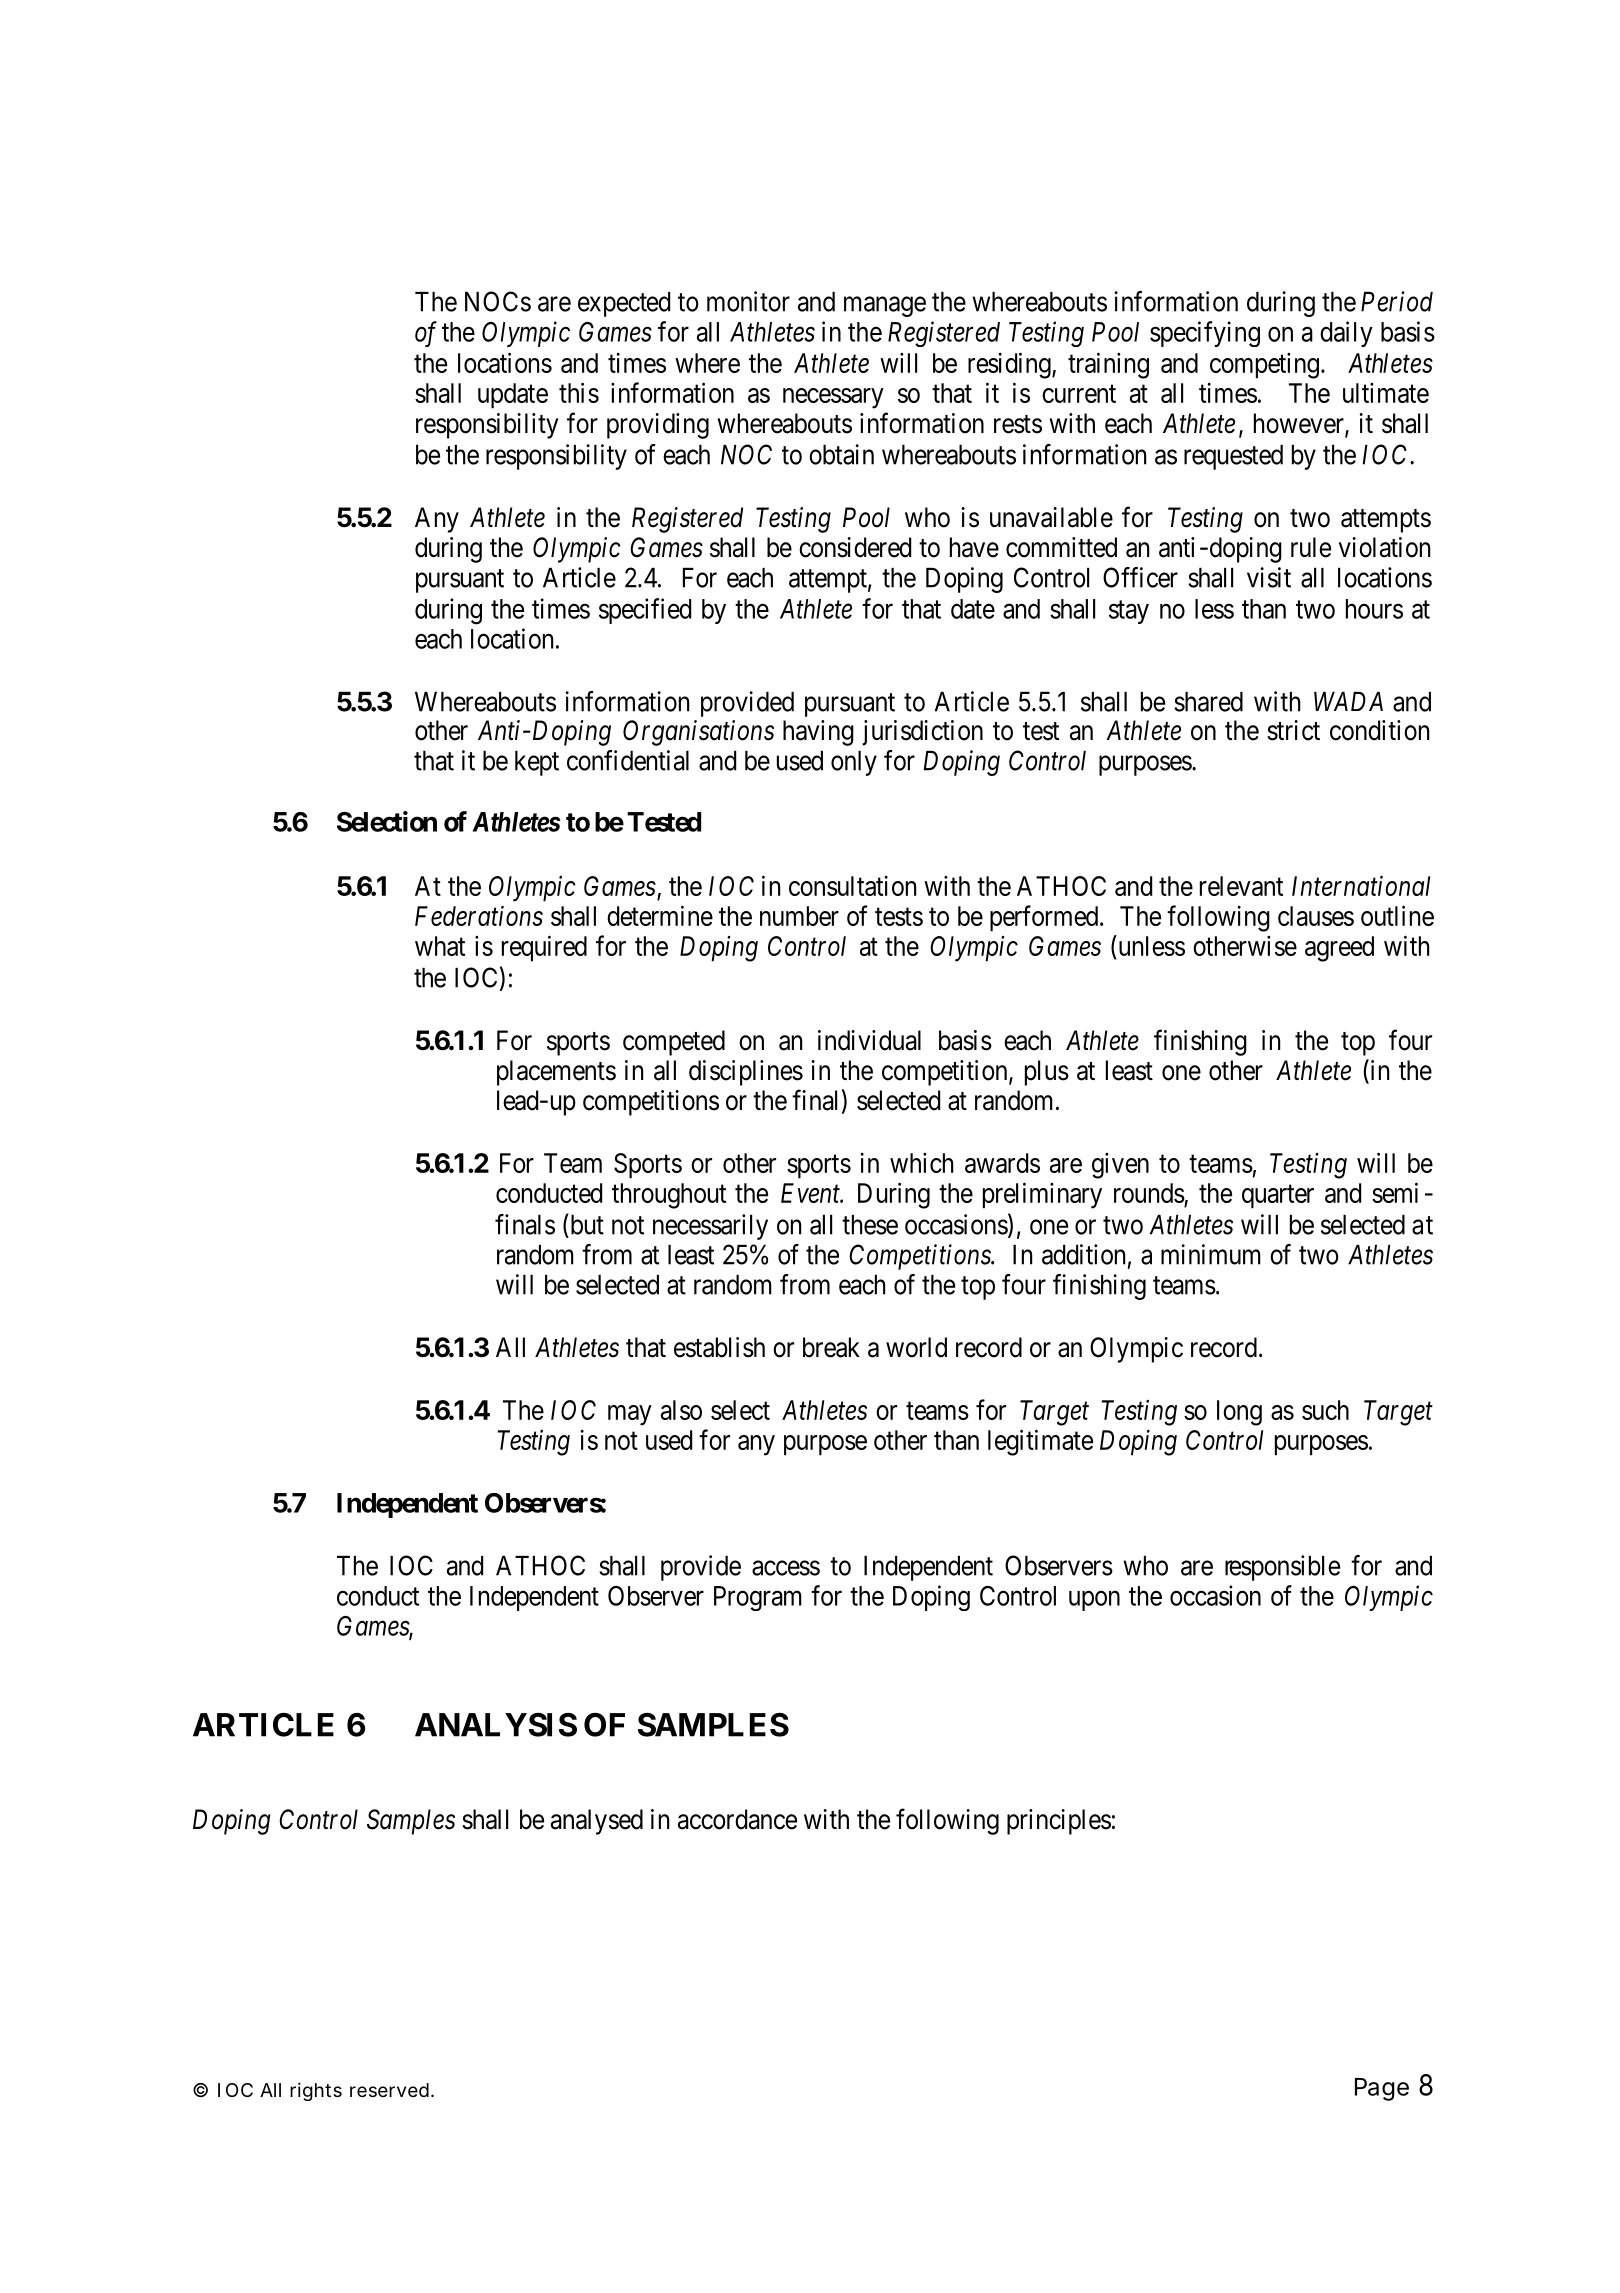  I want to click on this, so click(579, 392).
